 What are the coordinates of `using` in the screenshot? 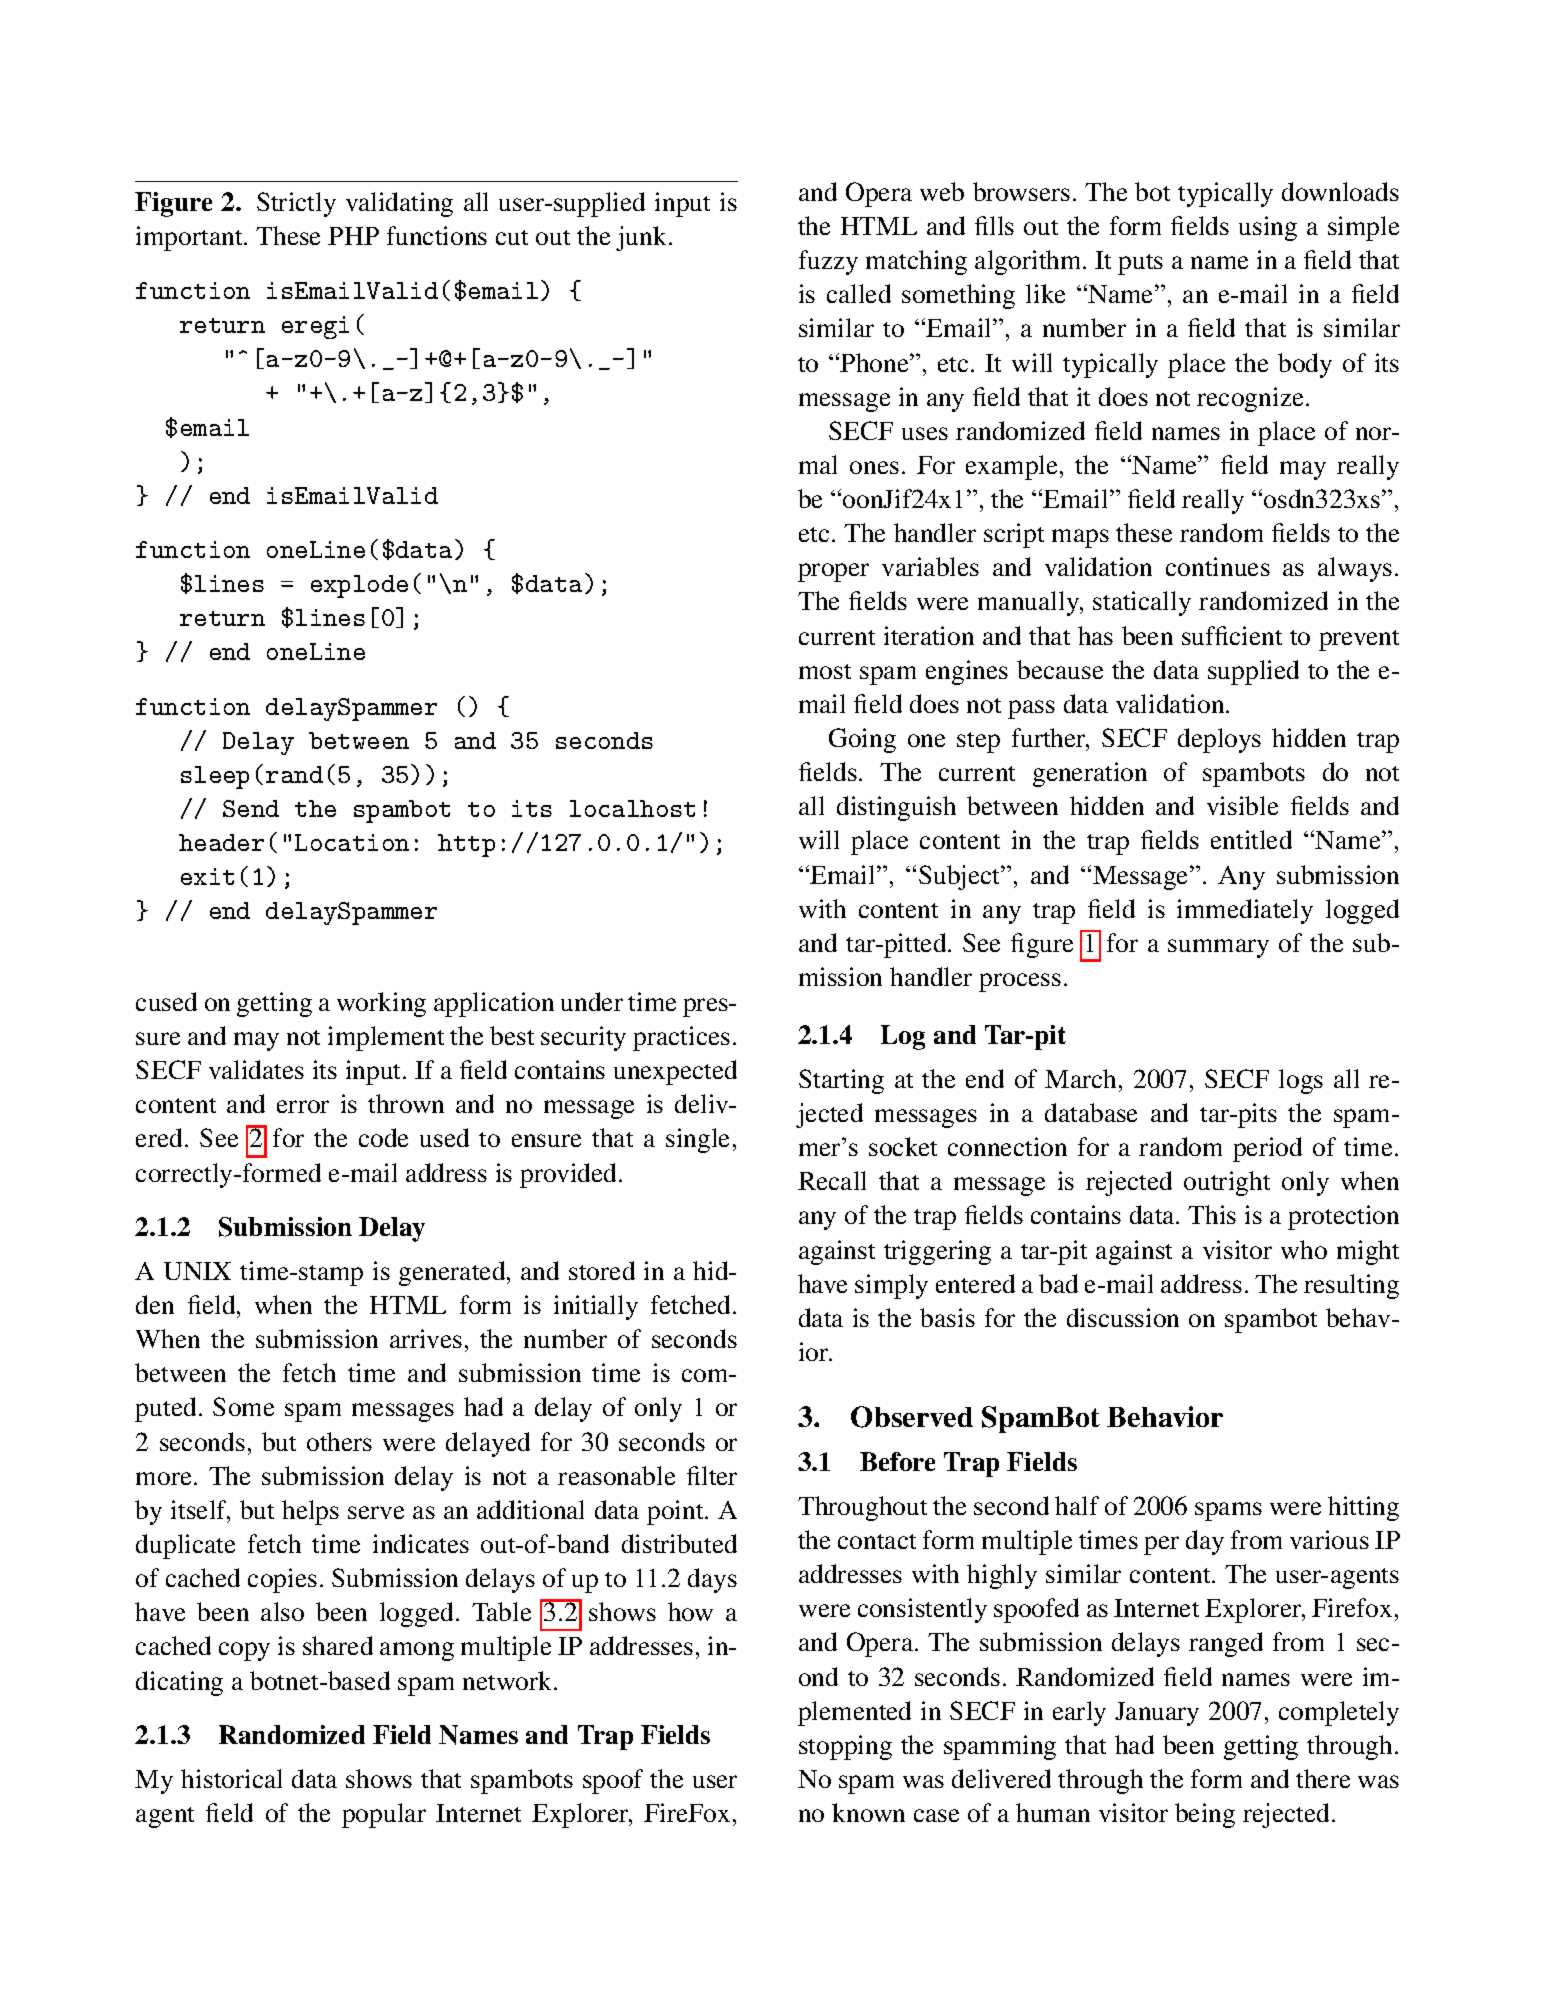 It's located at (1268, 228).
